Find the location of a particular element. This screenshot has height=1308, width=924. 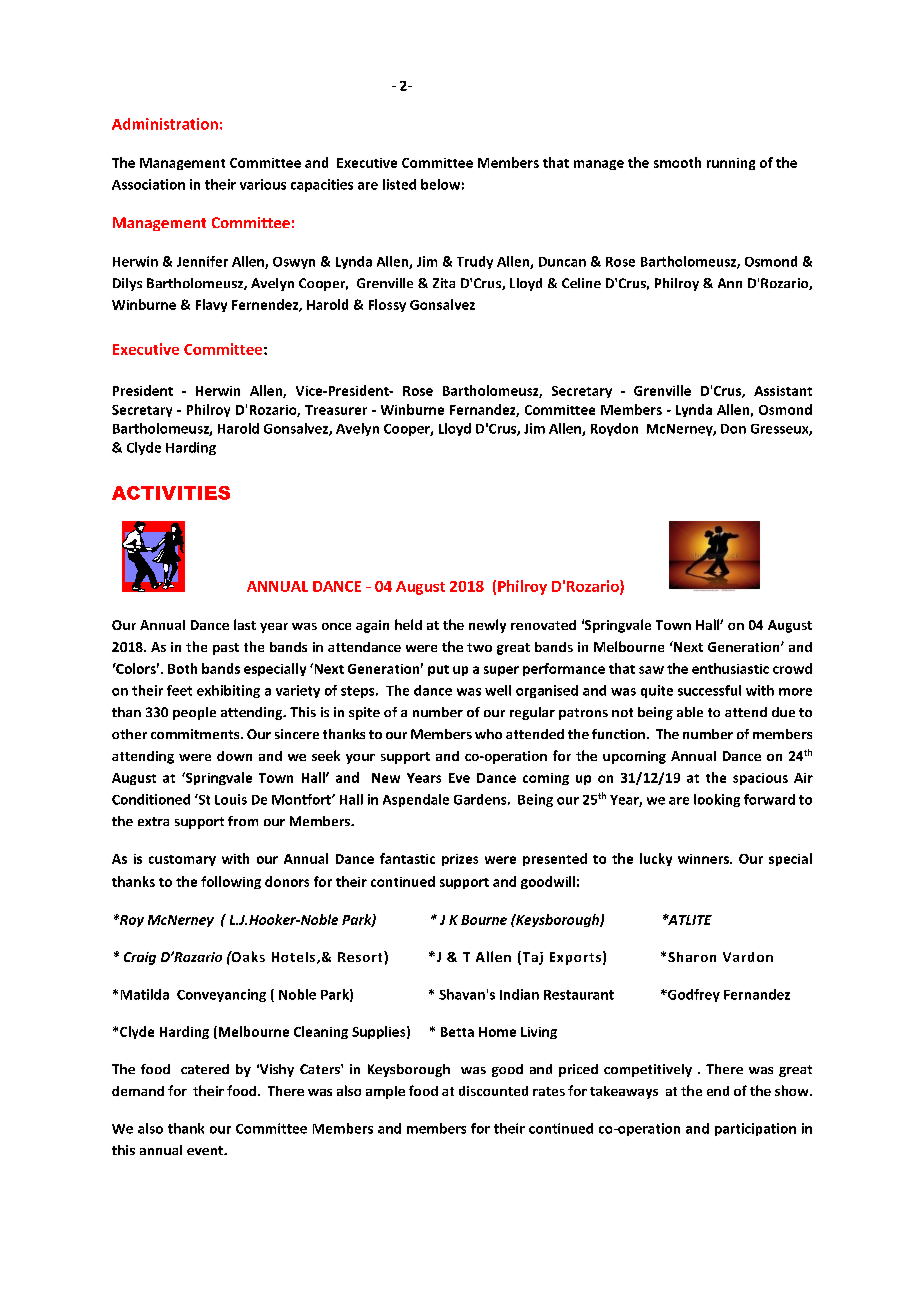

listed is located at coordinates (399, 184).
